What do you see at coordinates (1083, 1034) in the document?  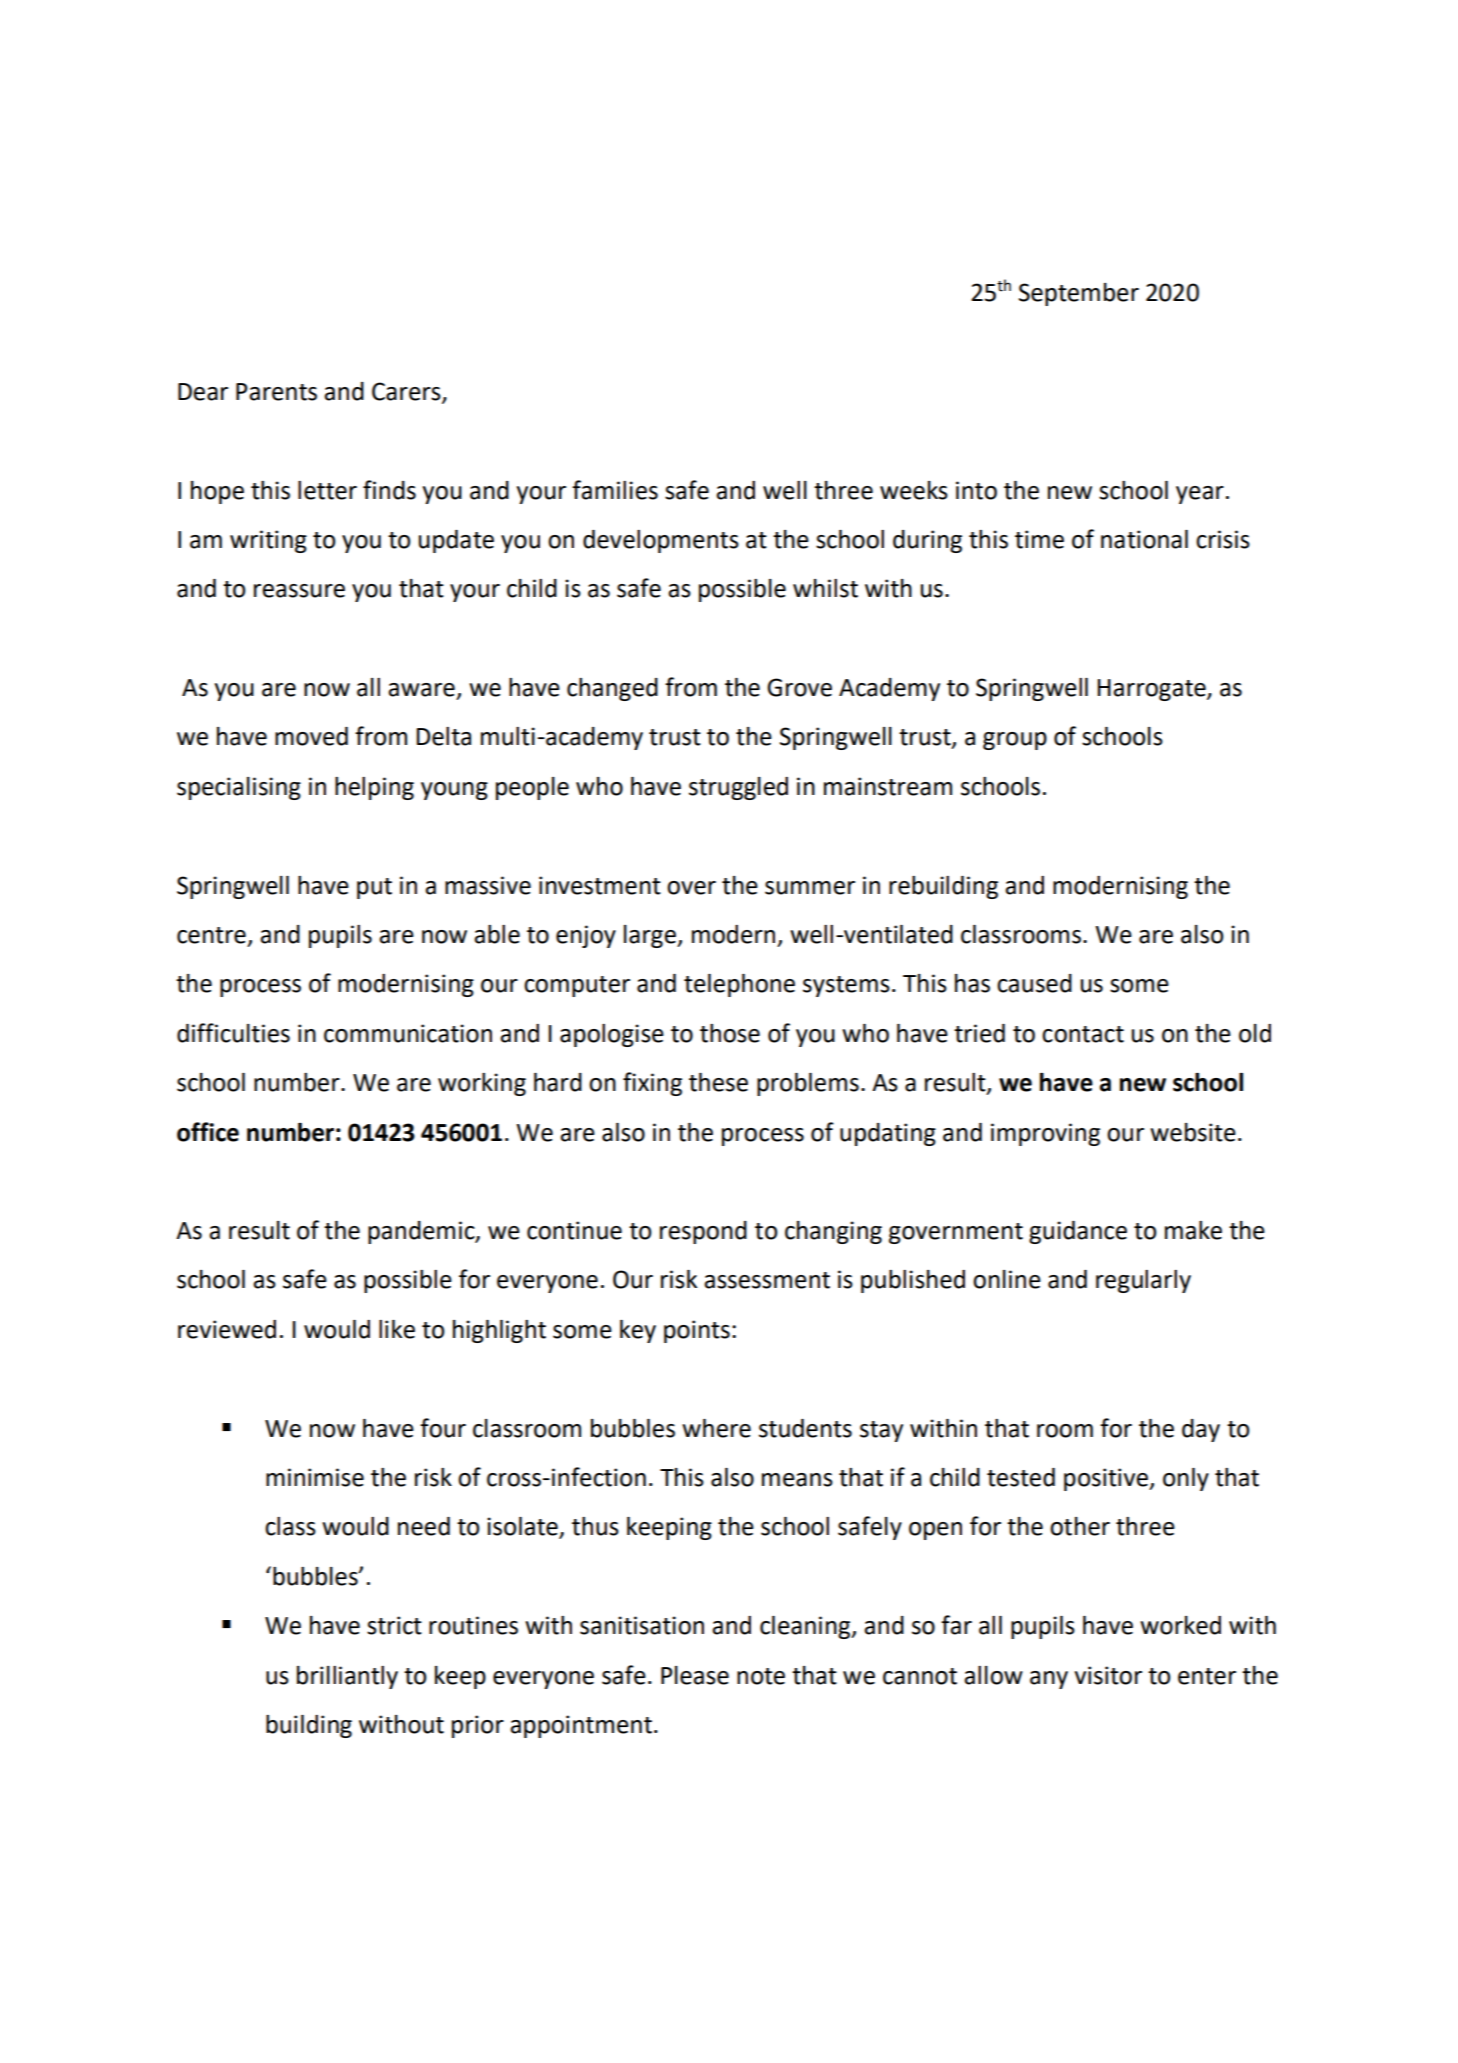 I see `contact` at bounding box center [1083, 1034].
